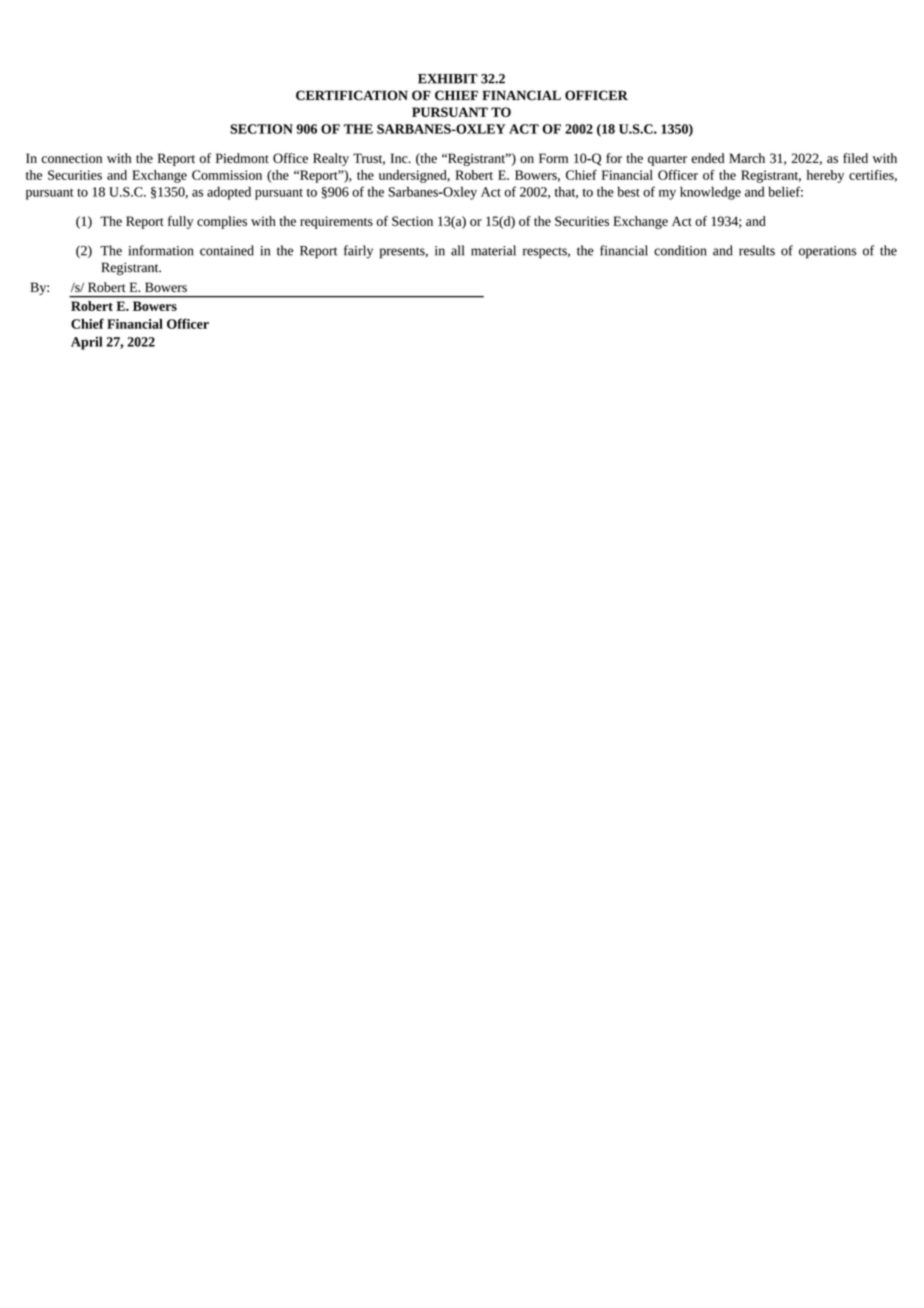 The image size is (924, 1308). Describe the element at coordinates (180, 222) in the screenshot. I see `fully` at that location.
